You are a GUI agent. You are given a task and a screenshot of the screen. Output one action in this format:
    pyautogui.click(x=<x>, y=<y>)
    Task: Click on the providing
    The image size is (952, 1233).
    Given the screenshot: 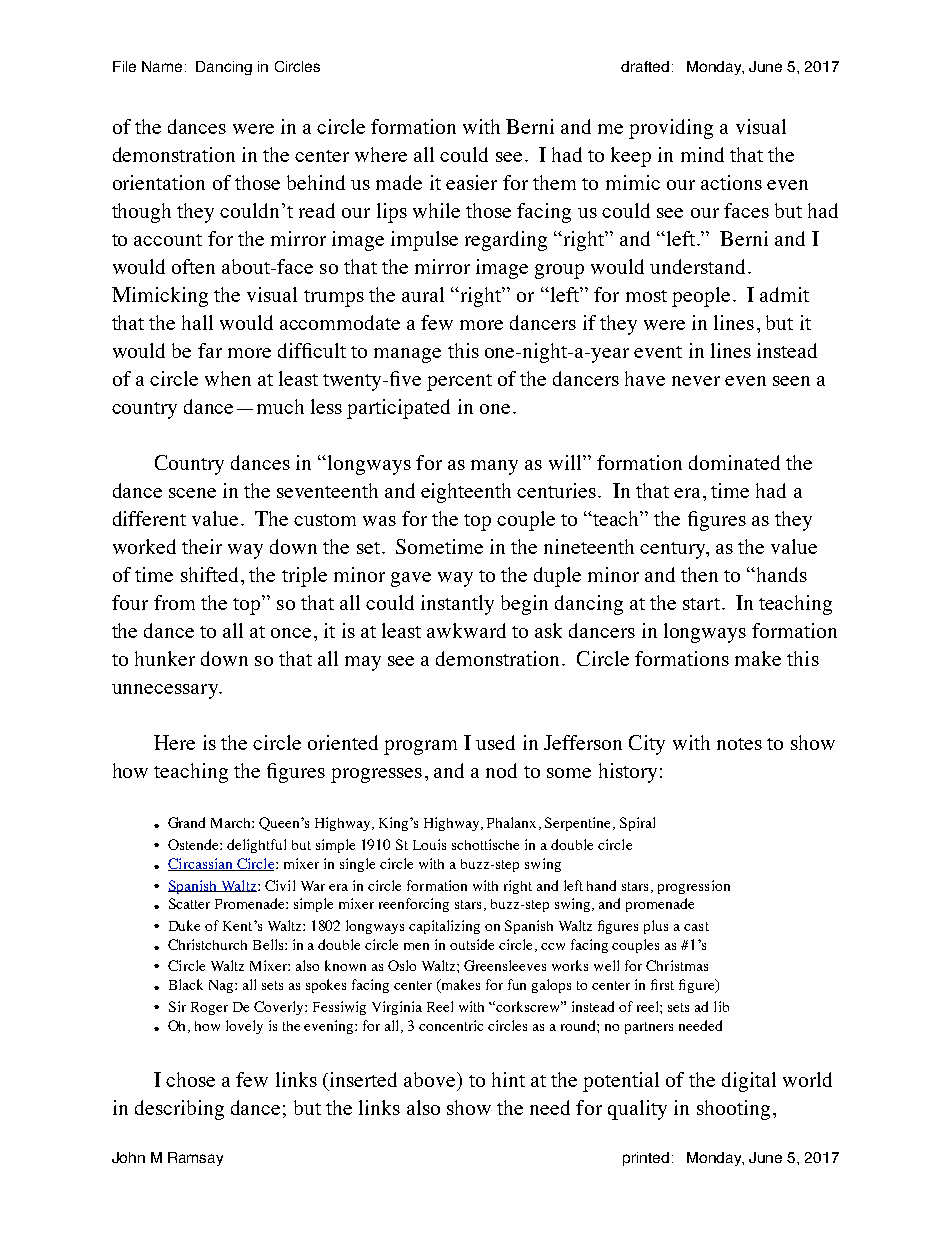 What is the action you would take?
    pyautogui.click(x=671, y=129)
